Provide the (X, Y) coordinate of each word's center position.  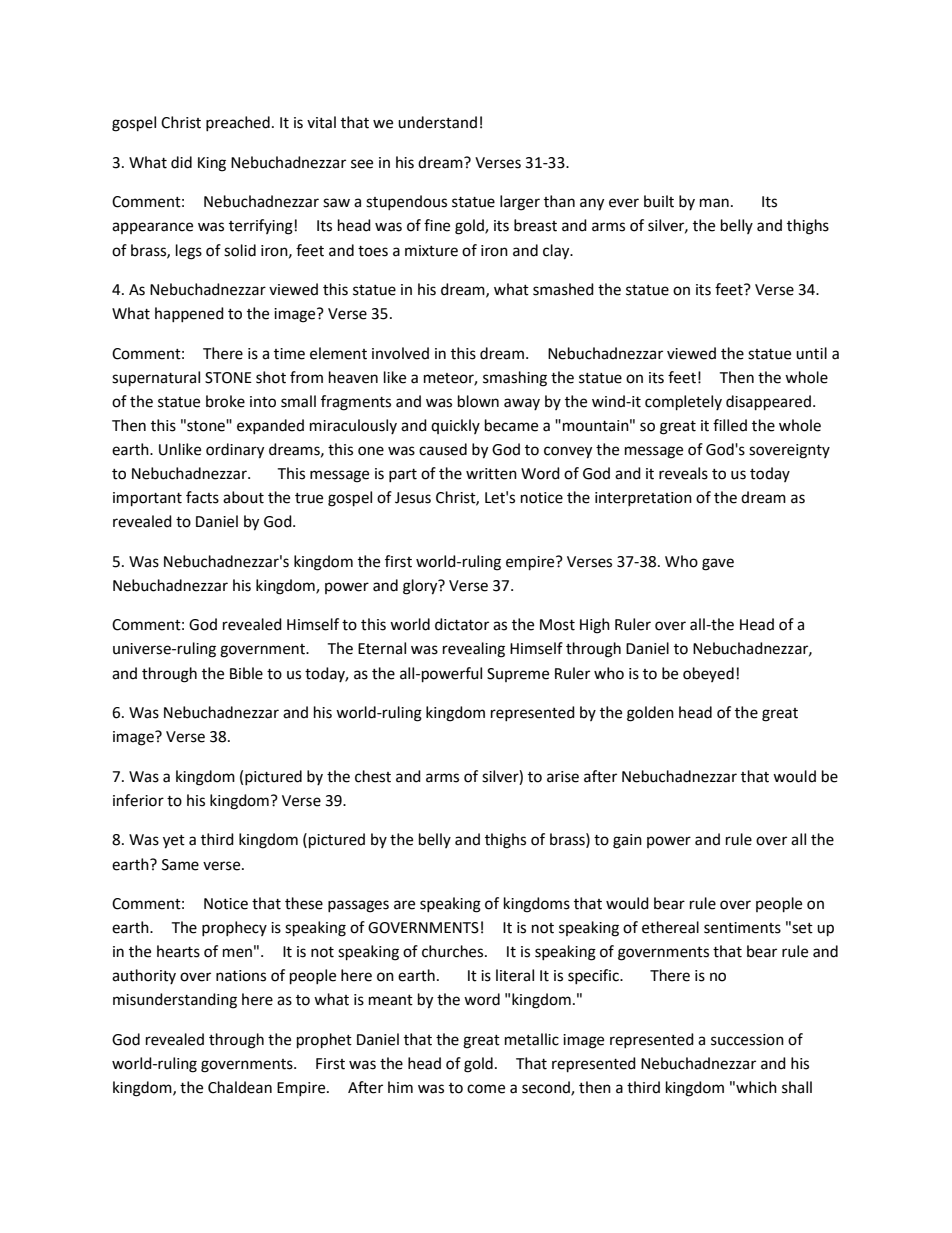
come (486, 1089)
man (714, 203)
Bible (246, 673)
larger (520, 203)
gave (718, 564)
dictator (462, 624)
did (181, 162)
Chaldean (240, 1087)
